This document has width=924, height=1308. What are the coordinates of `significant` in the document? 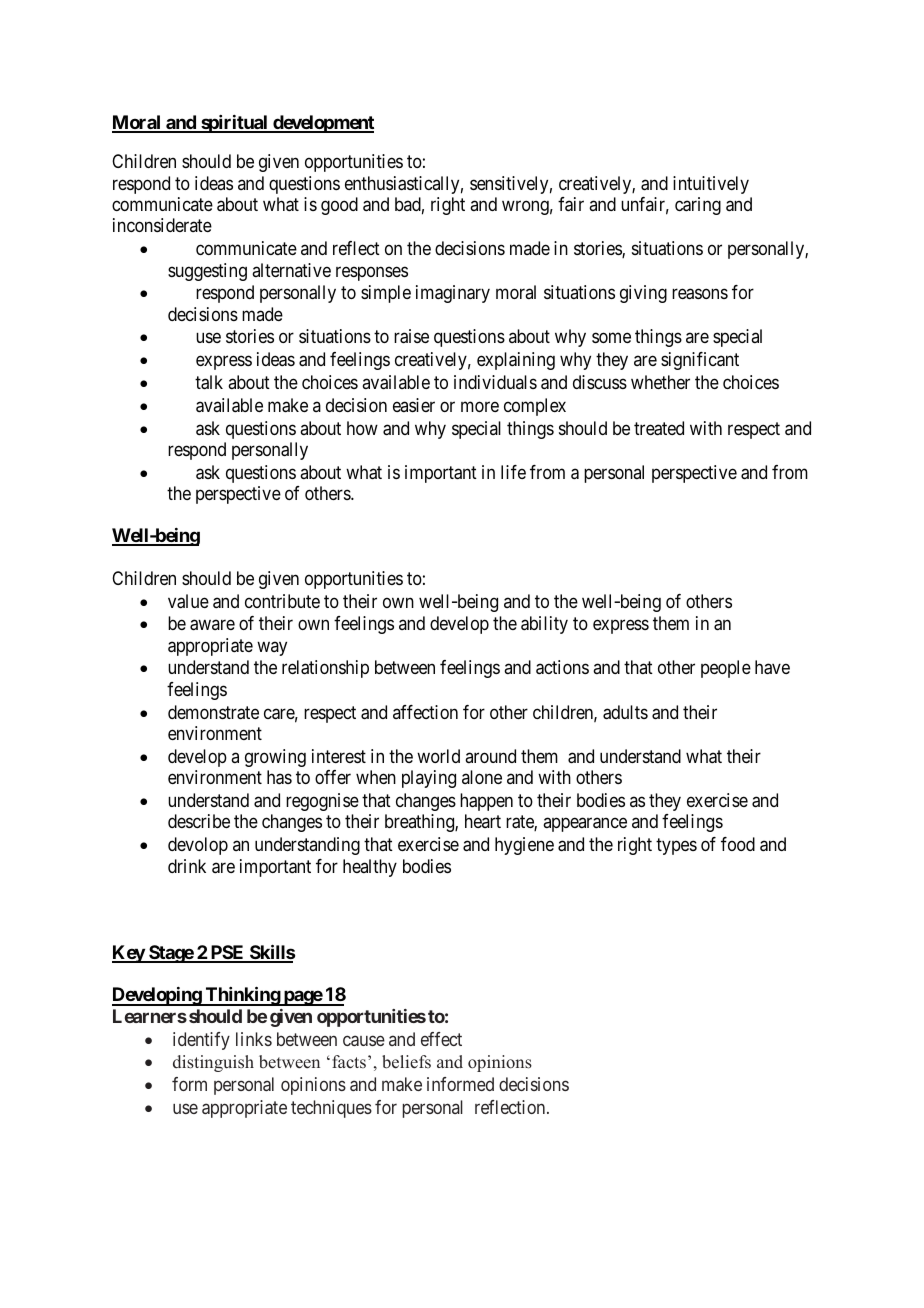 It's located at (700, 361).
